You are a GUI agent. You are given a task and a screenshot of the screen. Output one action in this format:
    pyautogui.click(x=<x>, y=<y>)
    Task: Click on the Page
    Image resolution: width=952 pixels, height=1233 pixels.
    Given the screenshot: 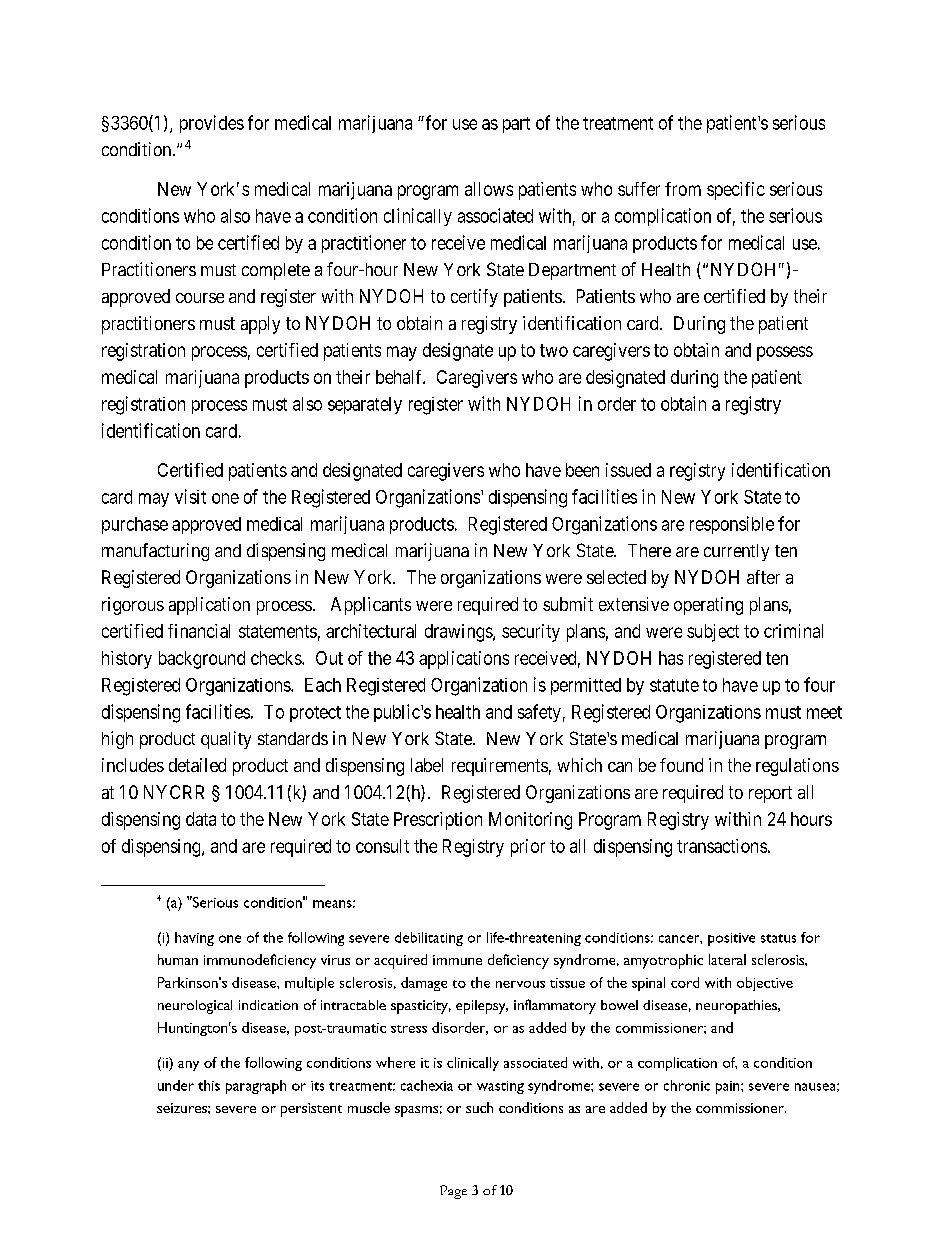 What is the action you would take?
    pyautogui.click(x=453, y=1192)
